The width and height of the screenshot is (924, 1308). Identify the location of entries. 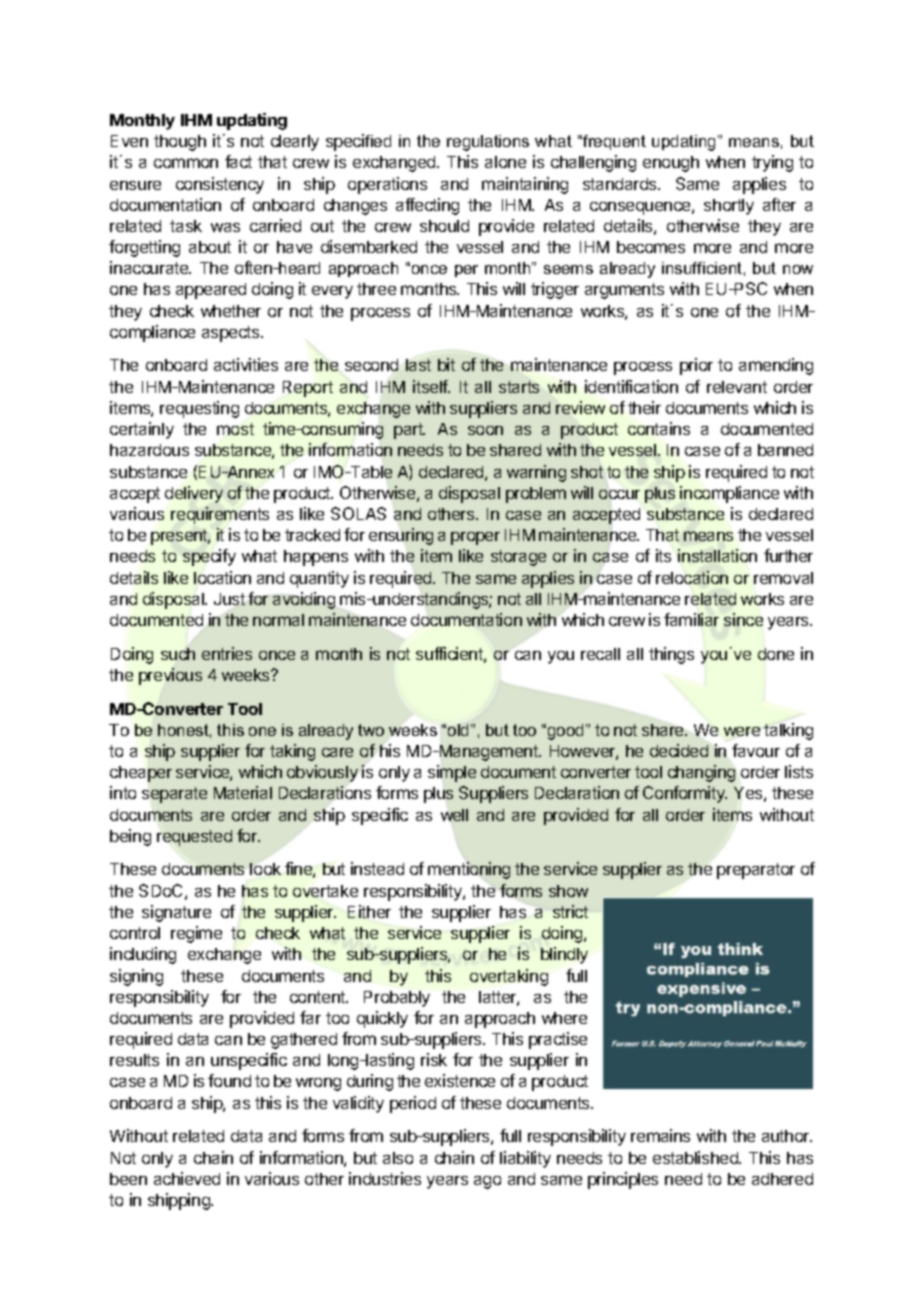
(227, 653).
